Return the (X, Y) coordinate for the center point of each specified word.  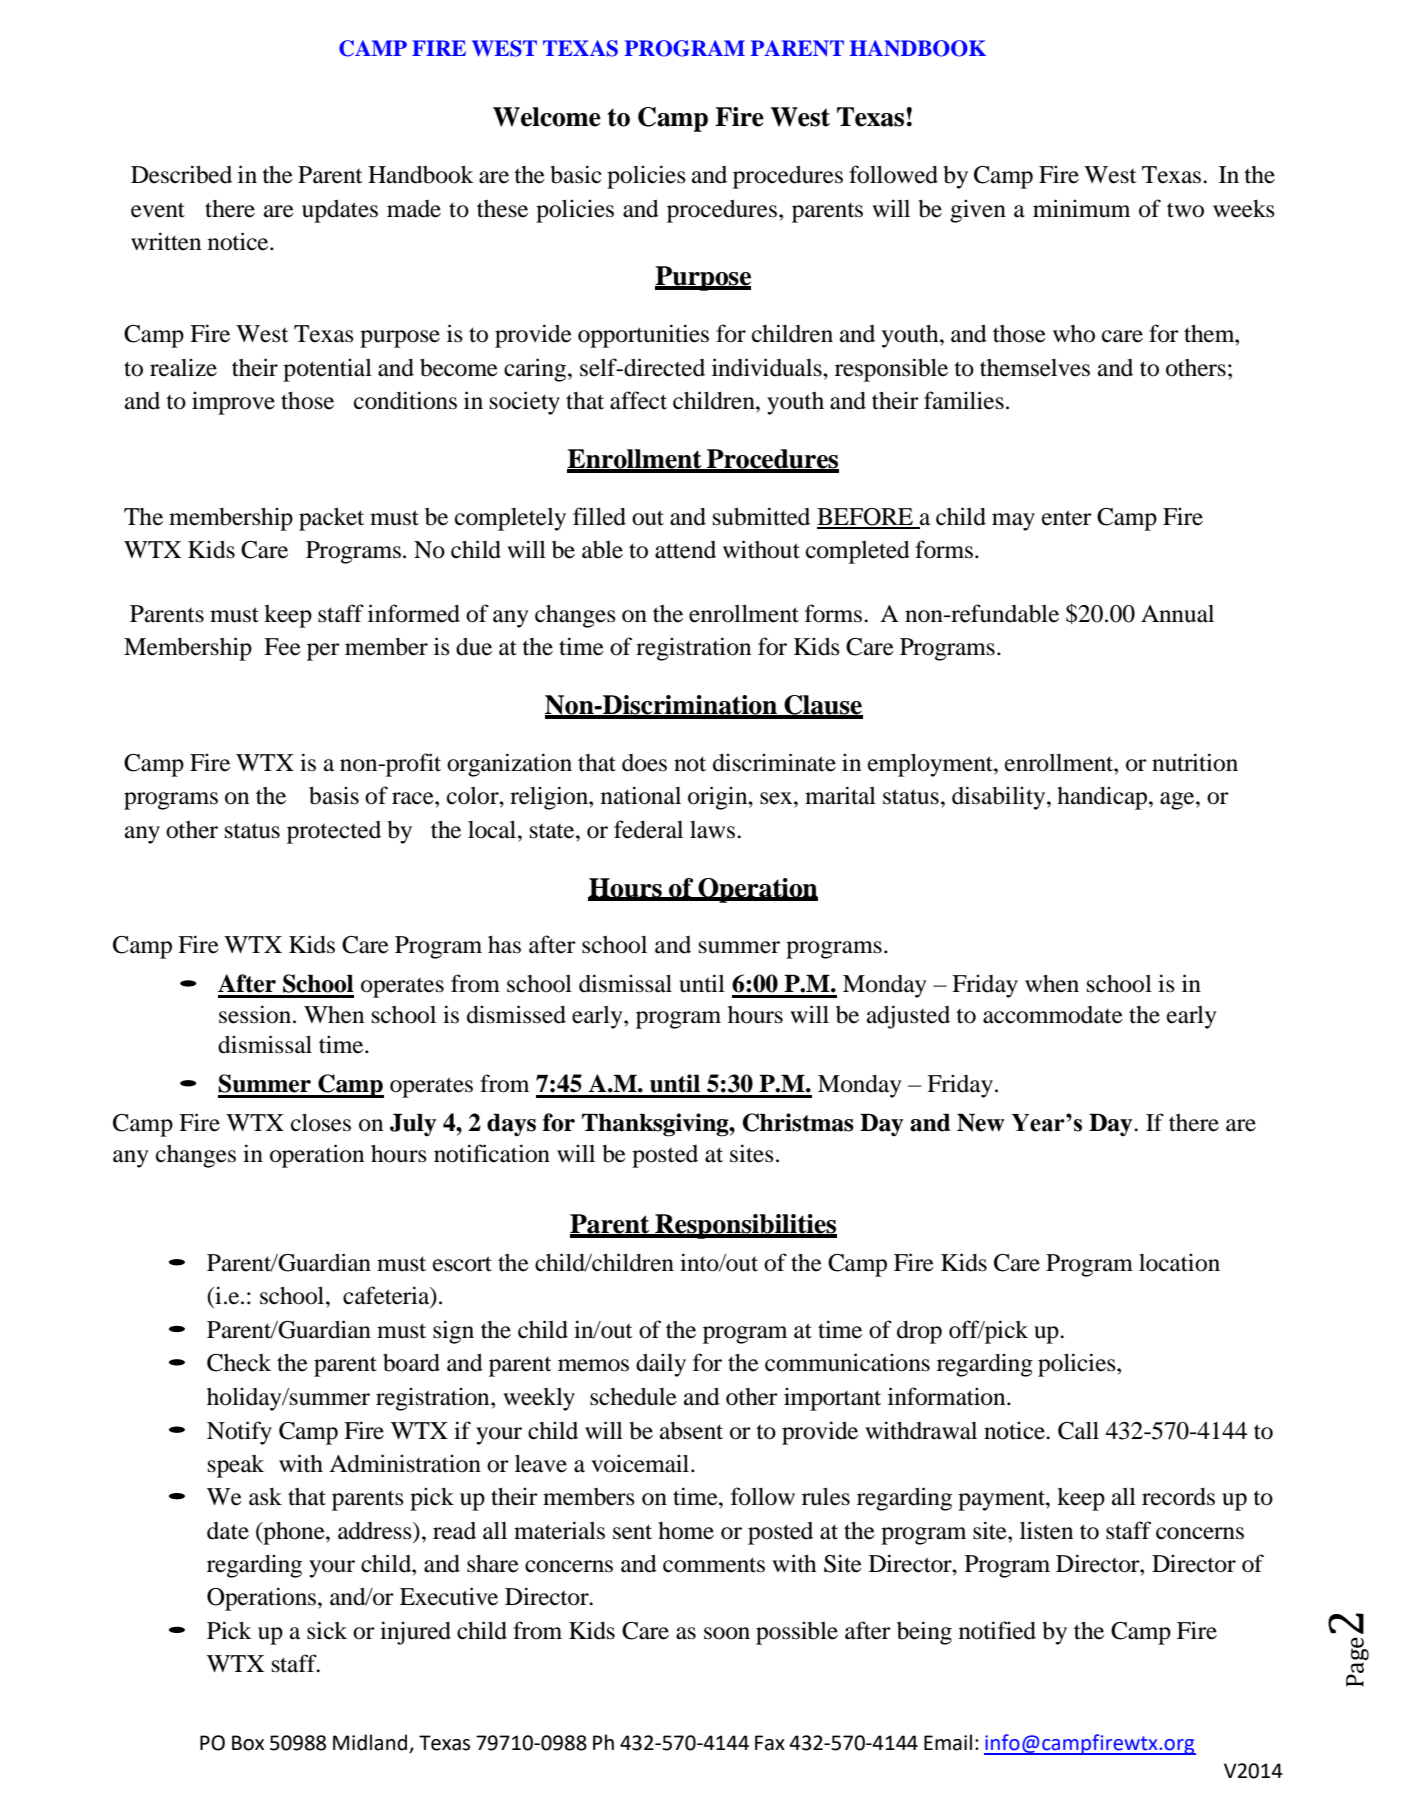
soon (727, 1633)
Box (248, 1743)
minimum (1081, 208)
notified (997, 1630)
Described (181, 174)
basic (576, 174)
